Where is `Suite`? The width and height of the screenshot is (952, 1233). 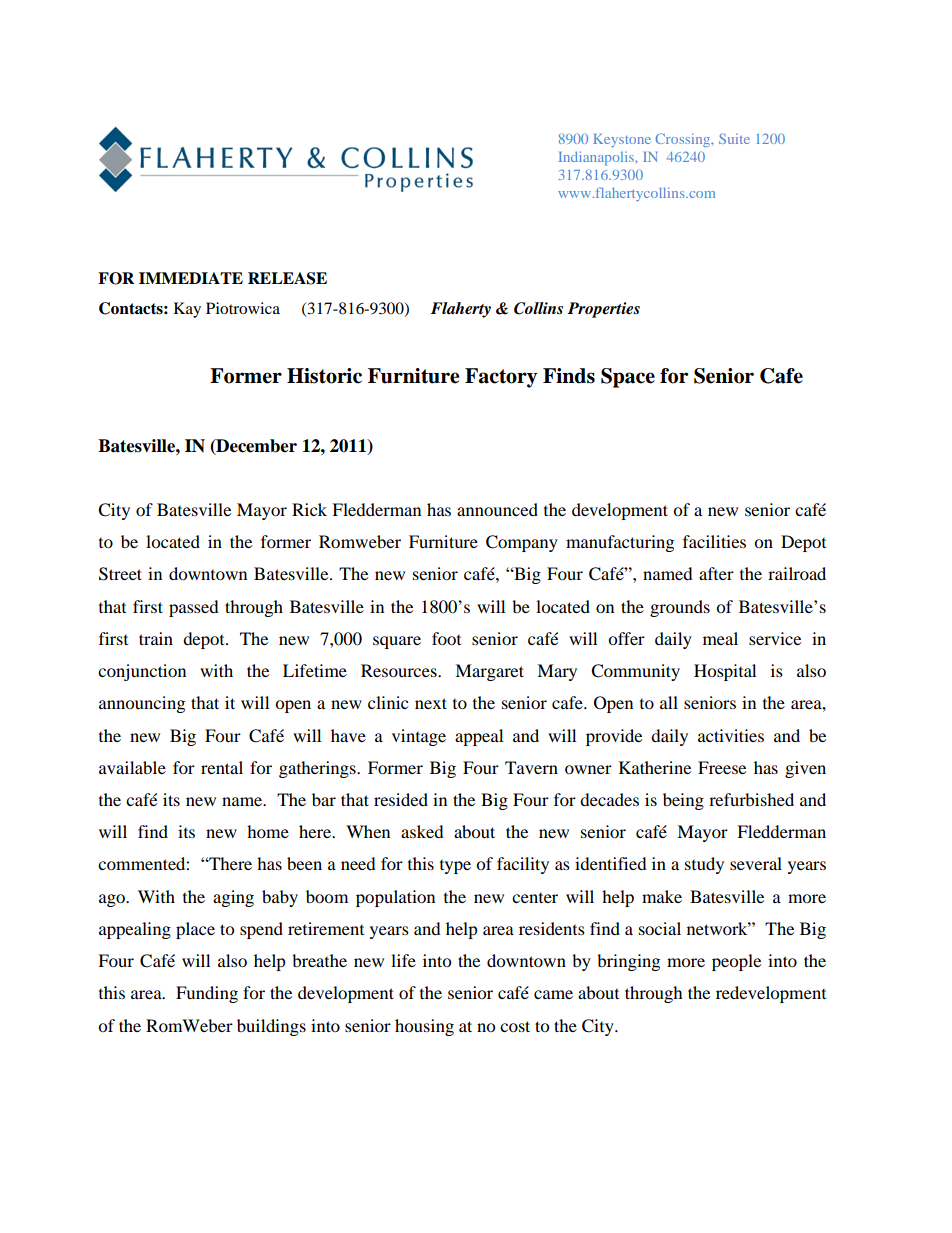
Suite is located at coordinates (734, 138).
